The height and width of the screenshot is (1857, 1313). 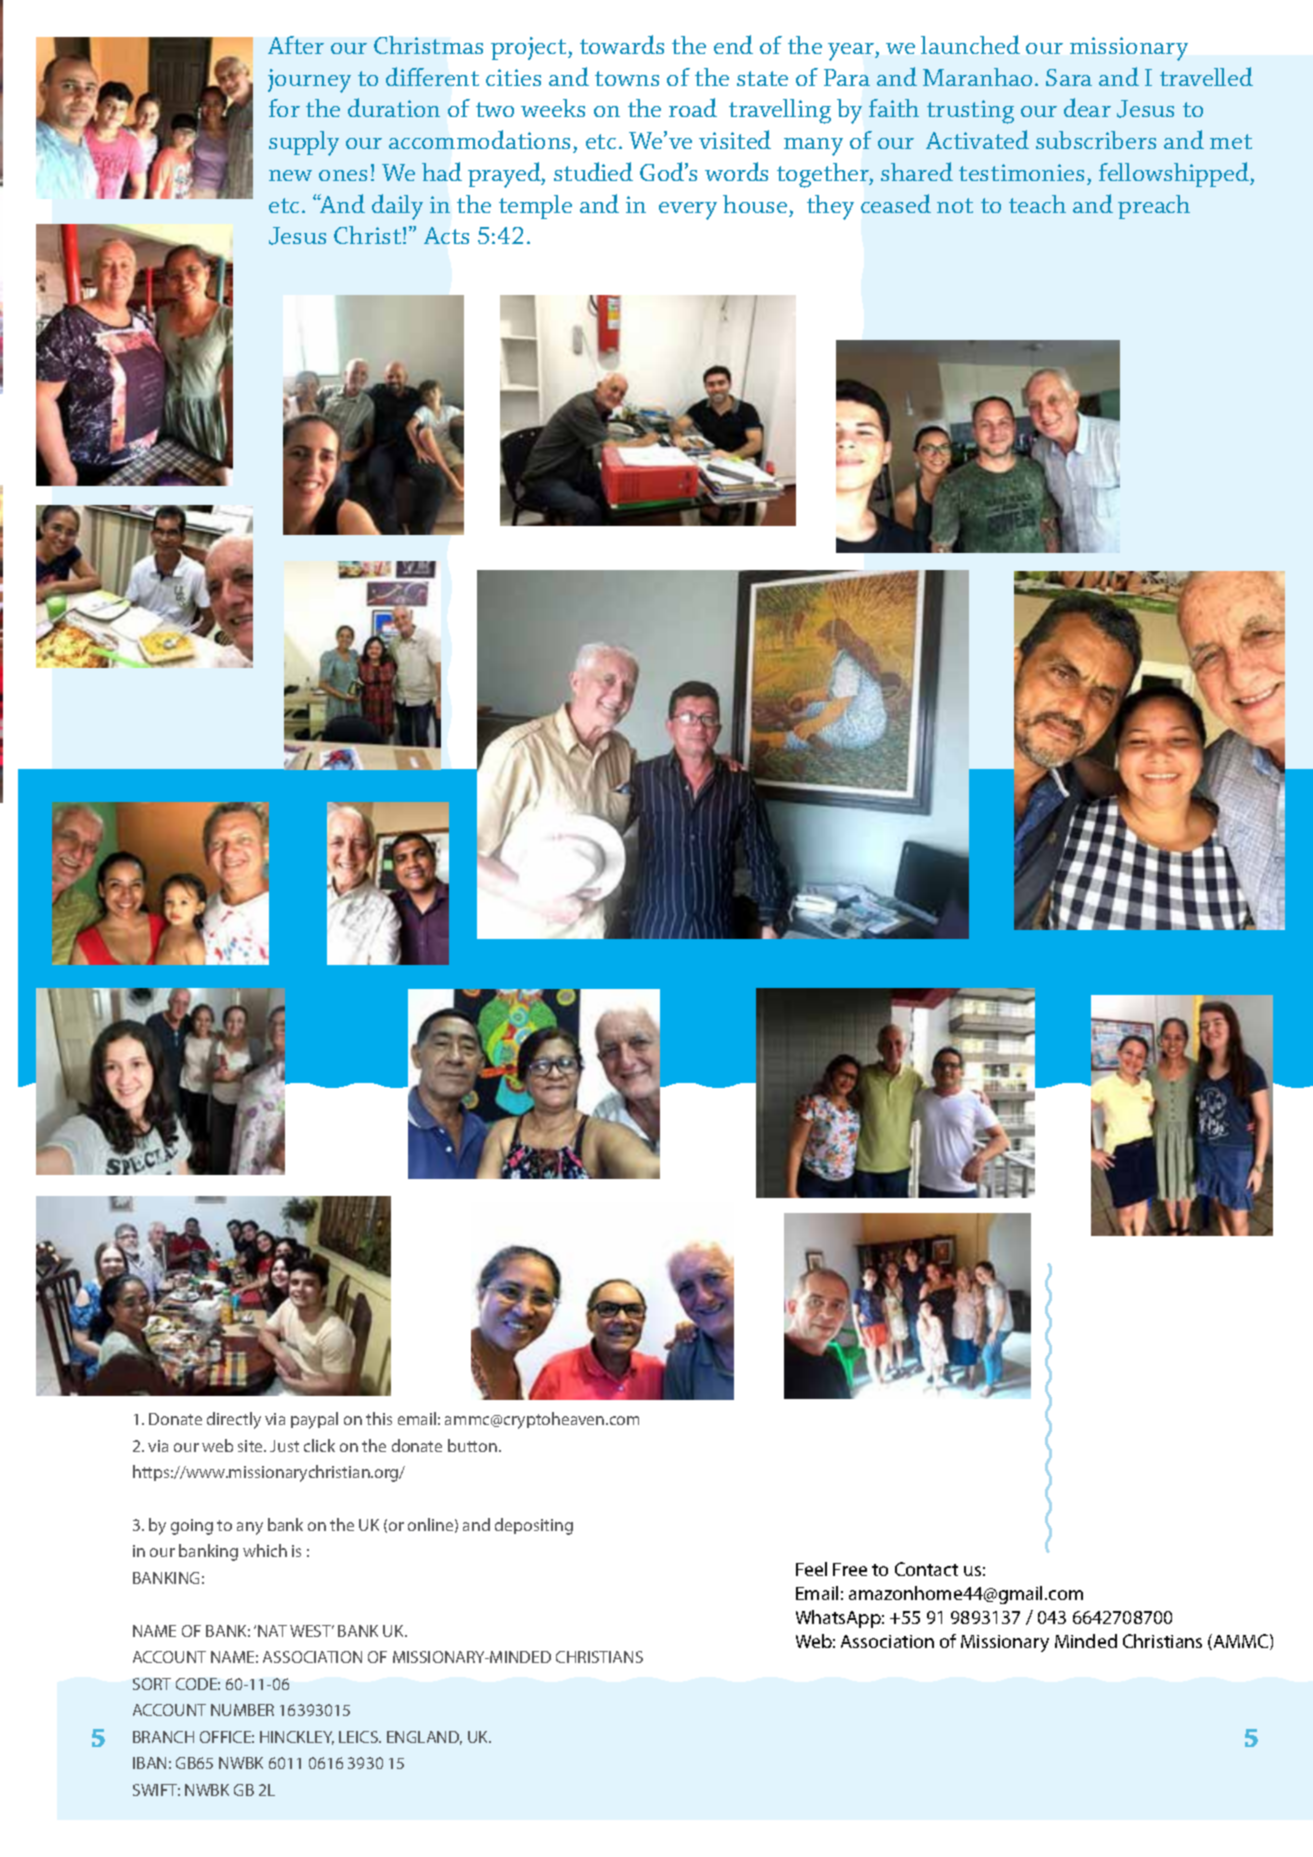 What do you see at coordinates (242, 1710) in the screenshot?
I see `NUMBER` at bounding box center [242, 1710].
